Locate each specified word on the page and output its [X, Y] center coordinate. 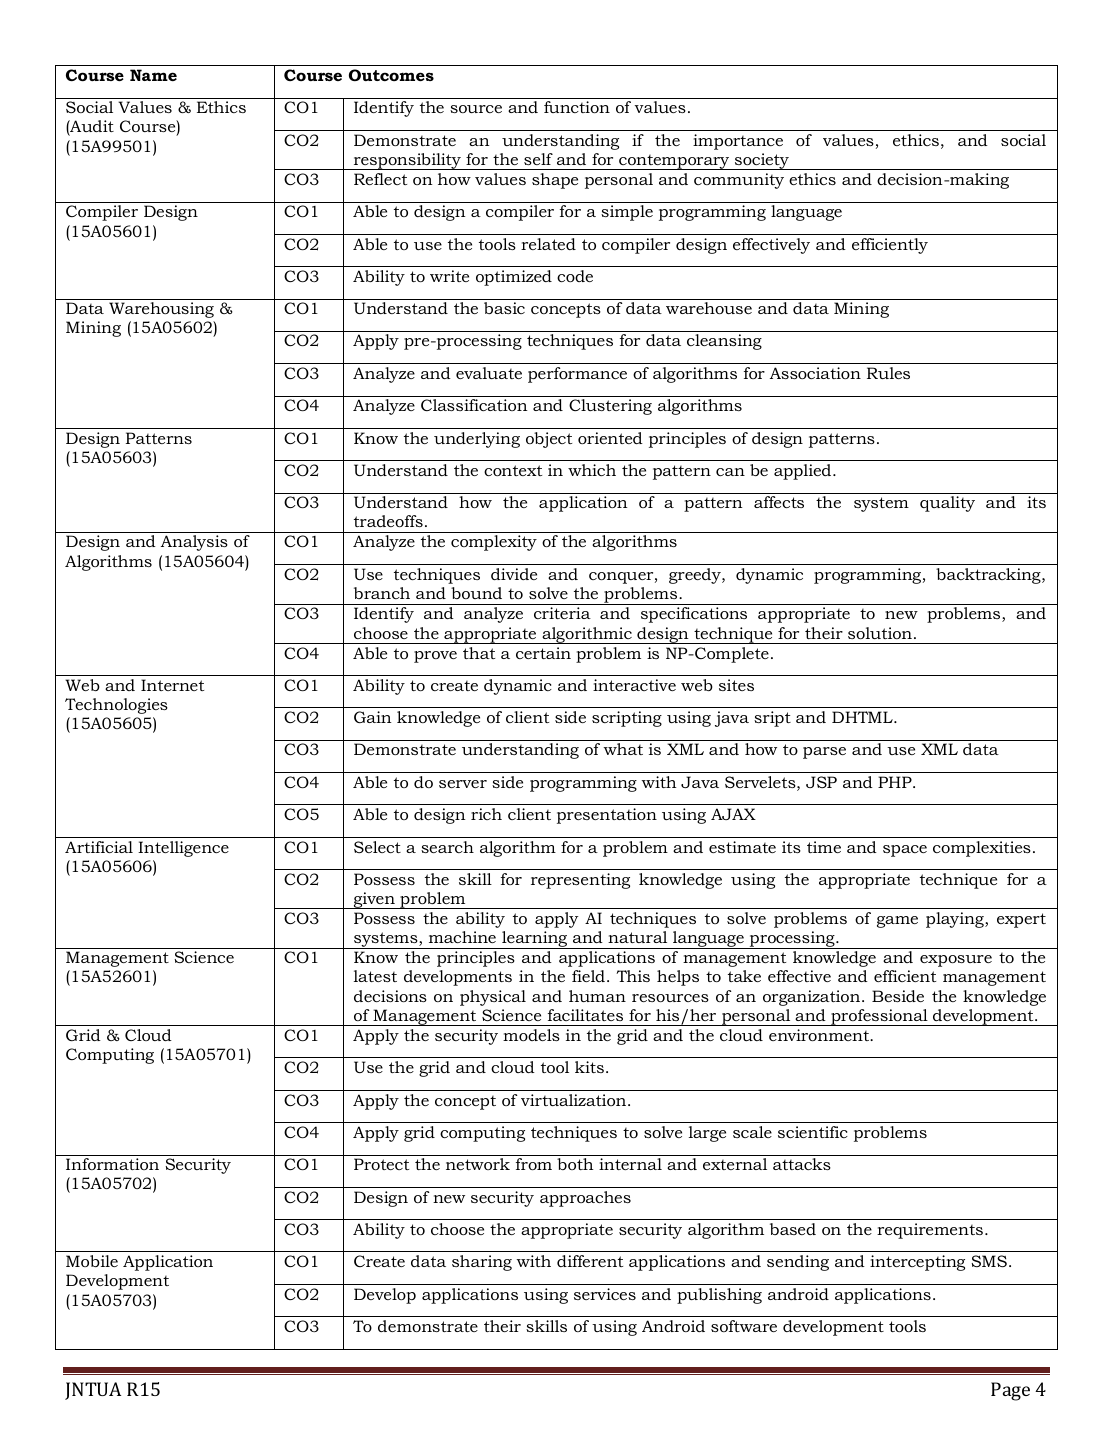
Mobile [92, 1261]
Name [153, 75]
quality [947, 504]
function [577, 107]
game [897, 922]
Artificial [99, 847]
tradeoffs [388, 521]
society [761, 161]
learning [535, 940]
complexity [494, 543]
